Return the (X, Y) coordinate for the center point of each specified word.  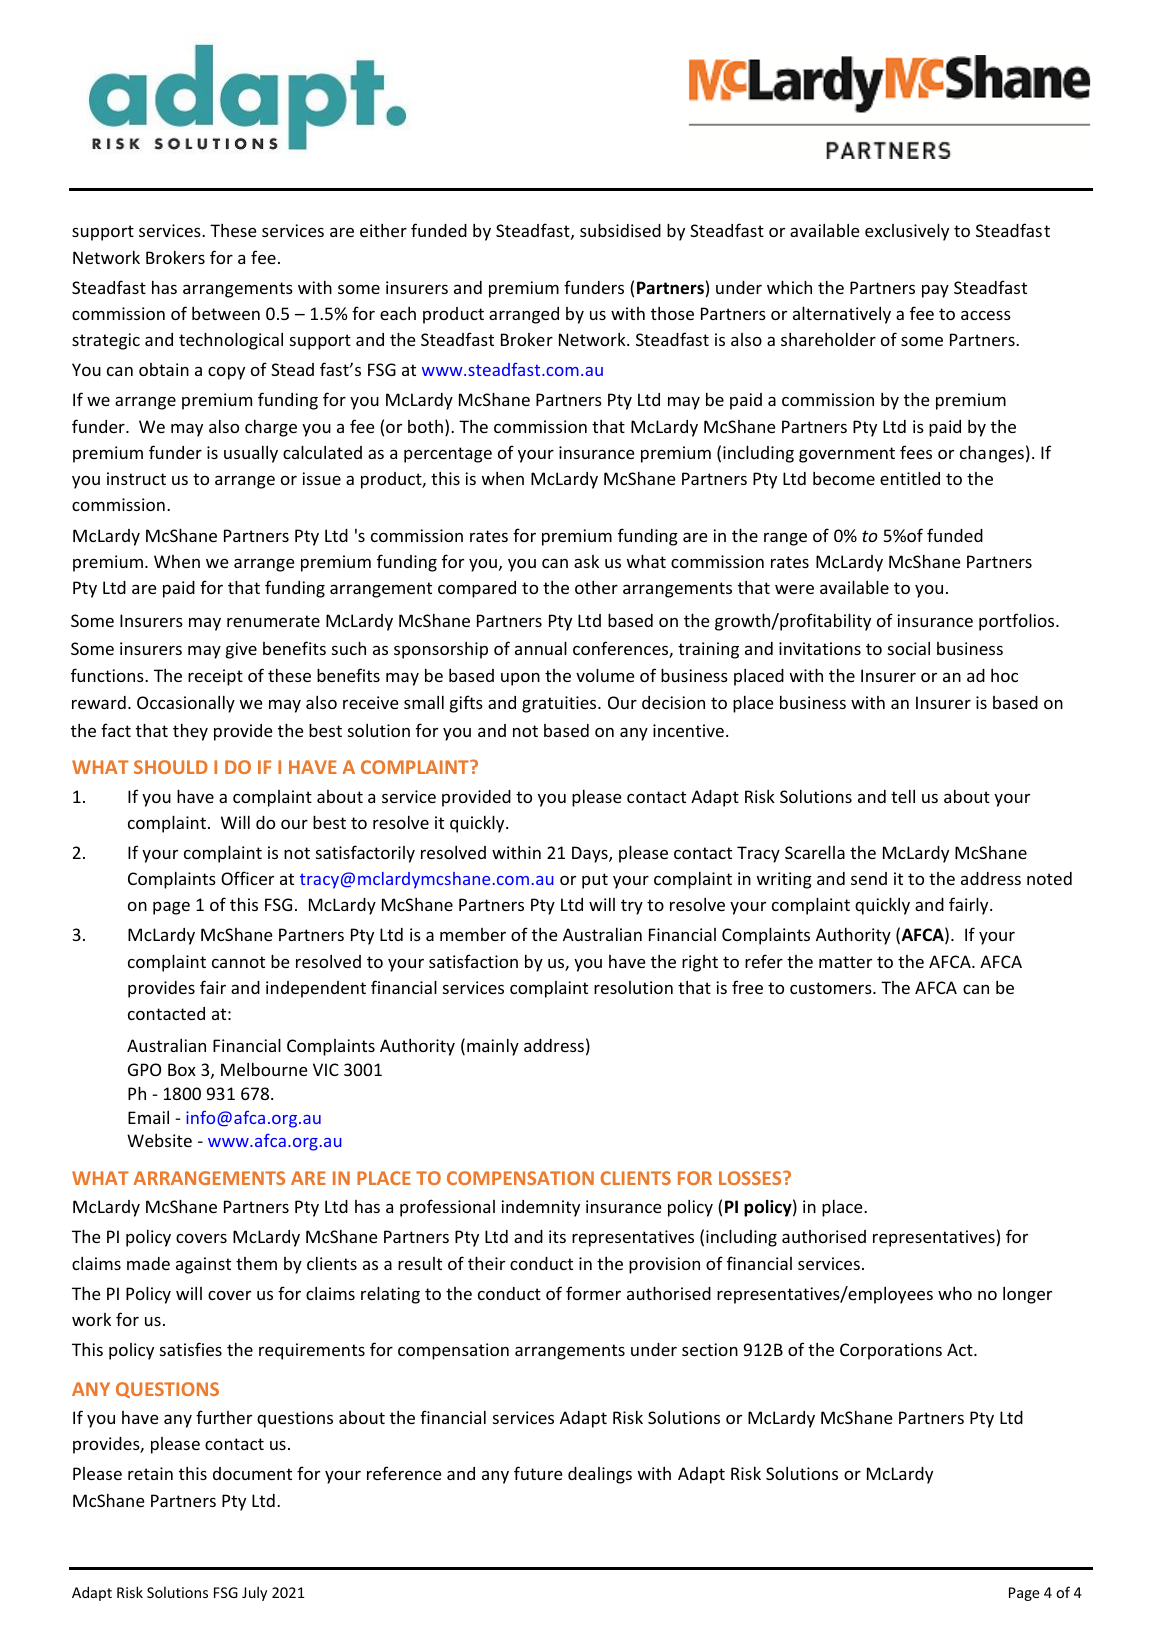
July (254, 1593)
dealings (600, 1475)
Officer (247, 878)
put (595, 881)
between (226, 313)
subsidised (620, 230)
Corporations (891, 1351)
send (869, 878)
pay (935, 291)
